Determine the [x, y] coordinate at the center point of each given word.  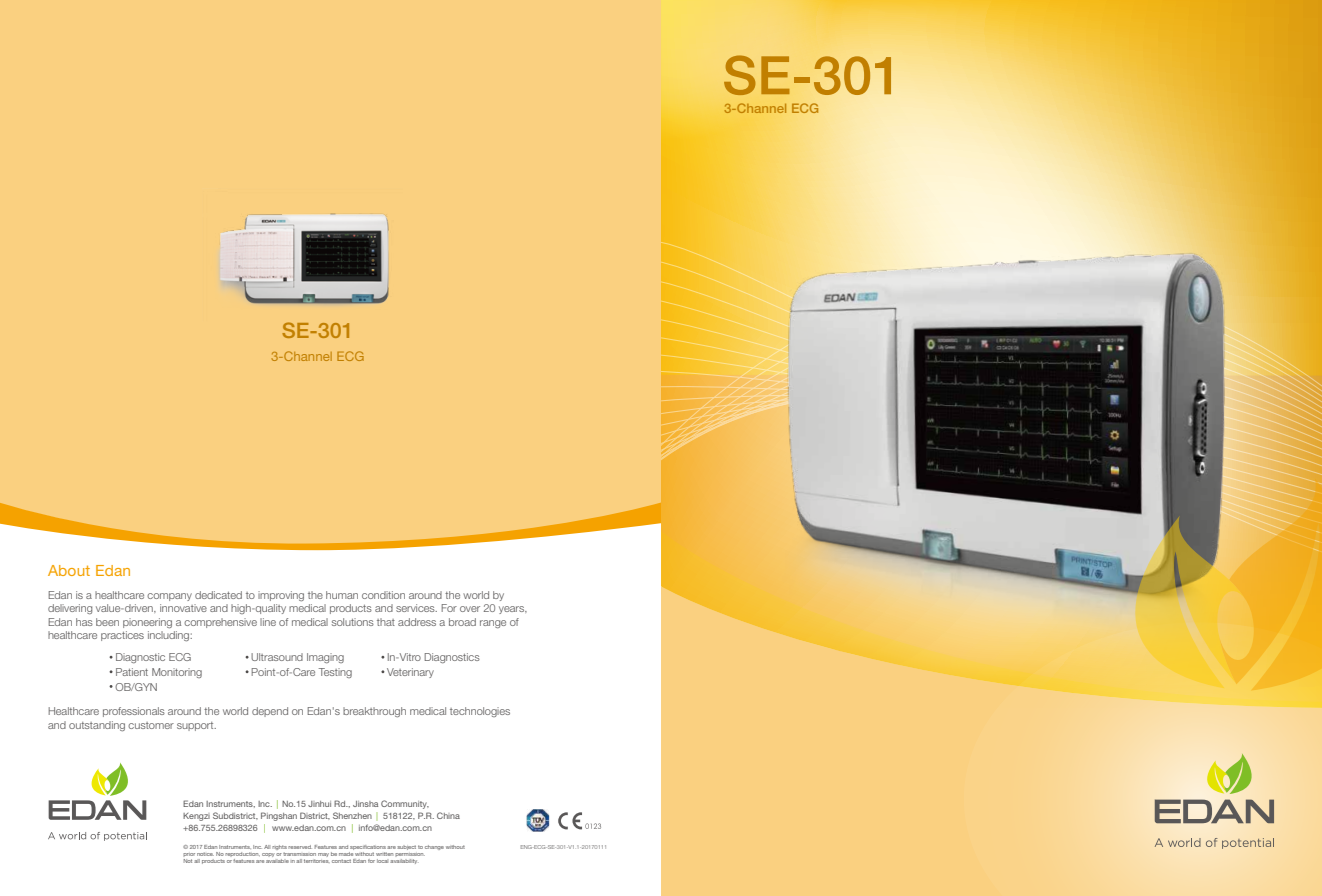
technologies [480, 712]
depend [270, 712]
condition [383, 595]
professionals [134, 712]
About [69, 570]
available [277, 861]
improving [281, 596]
